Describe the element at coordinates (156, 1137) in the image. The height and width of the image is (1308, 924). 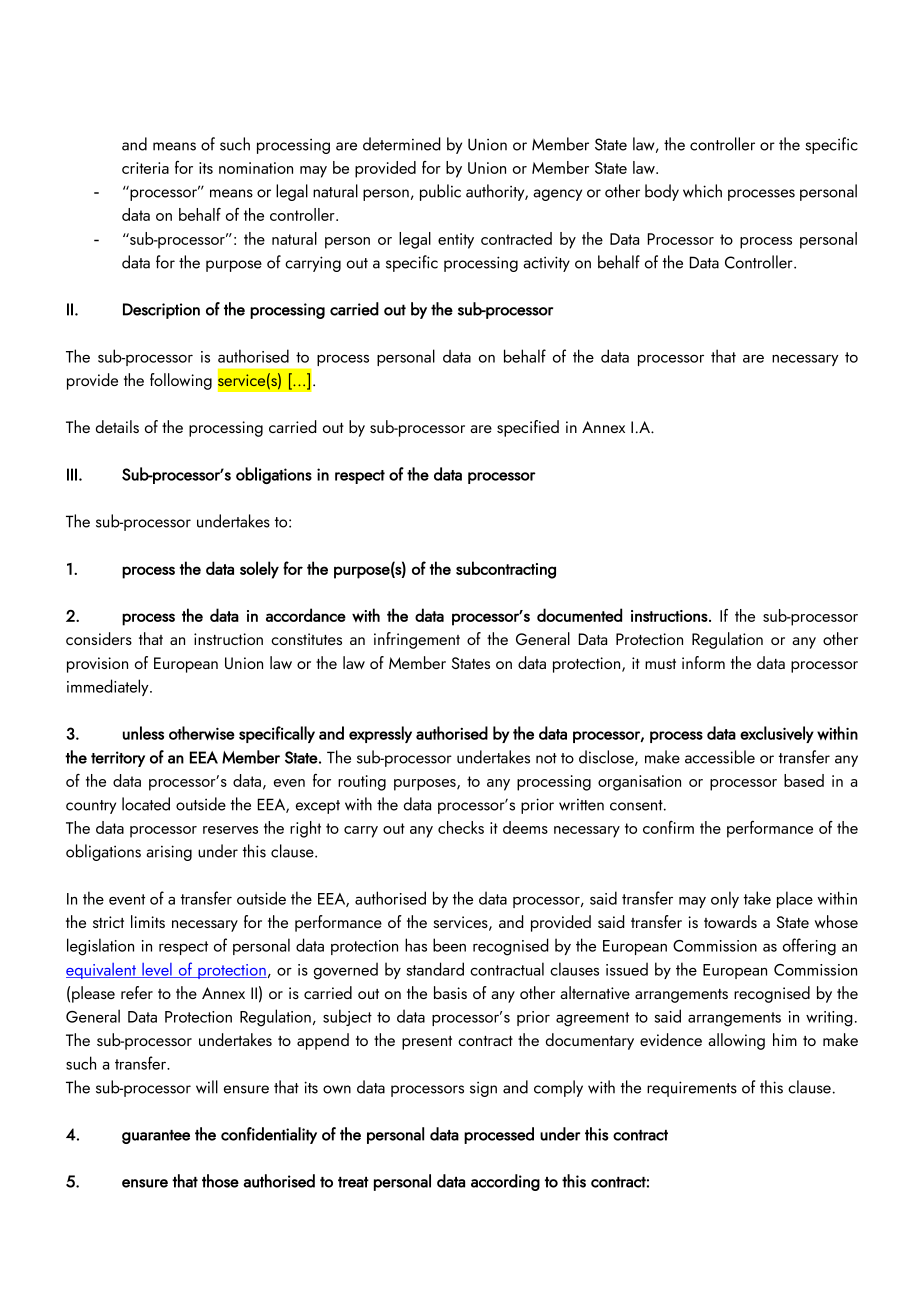
I see `guarantee` at that location.
